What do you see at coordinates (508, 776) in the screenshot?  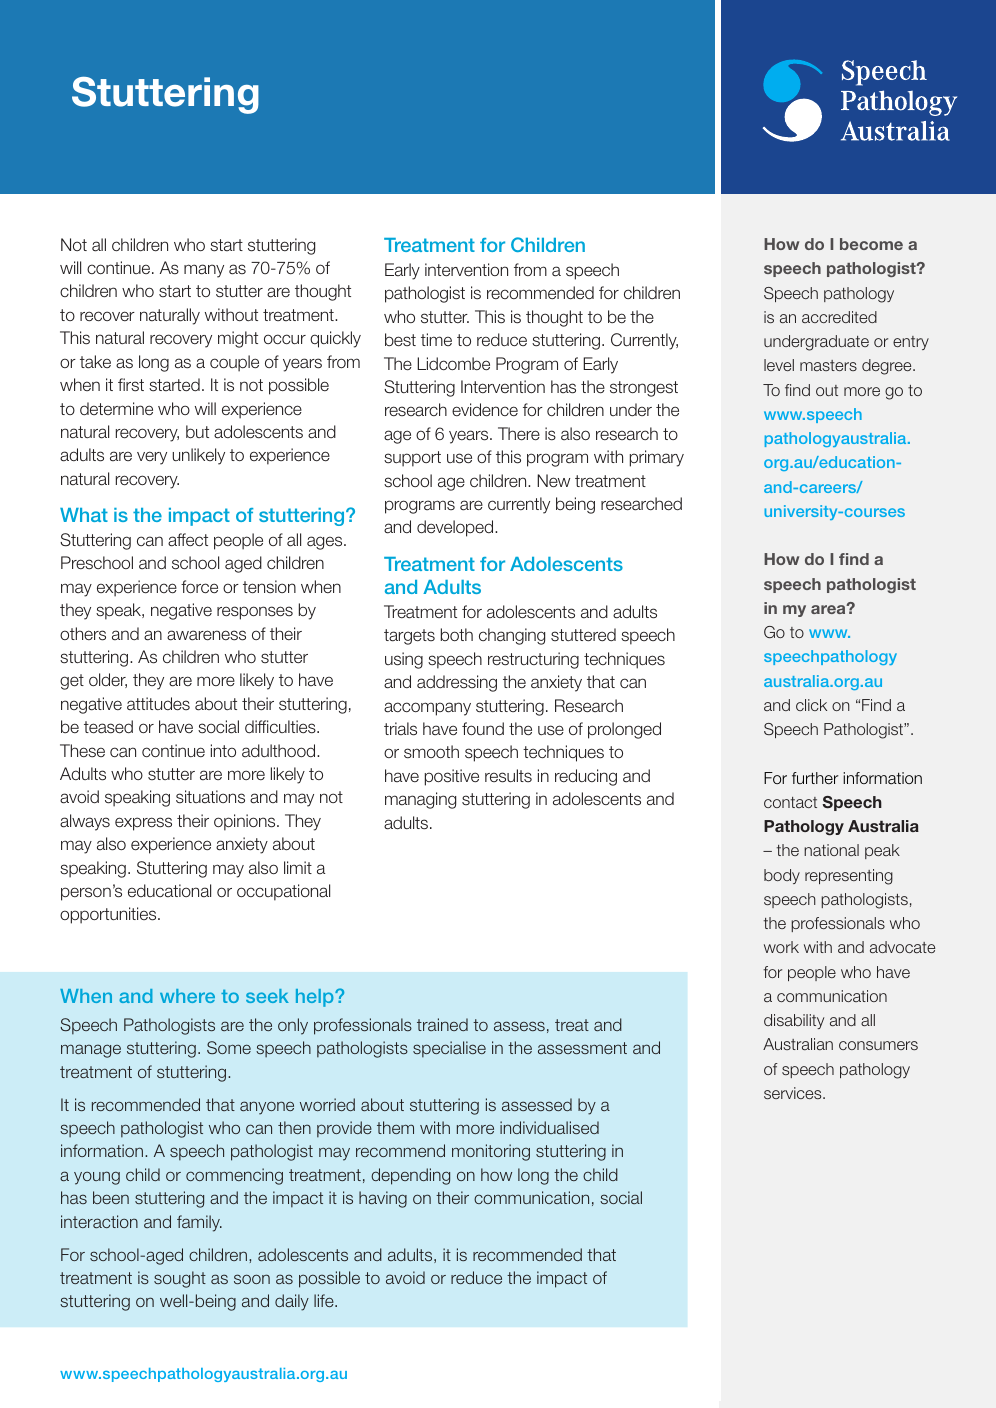 I see `results` at bounding box center [508, 776].
